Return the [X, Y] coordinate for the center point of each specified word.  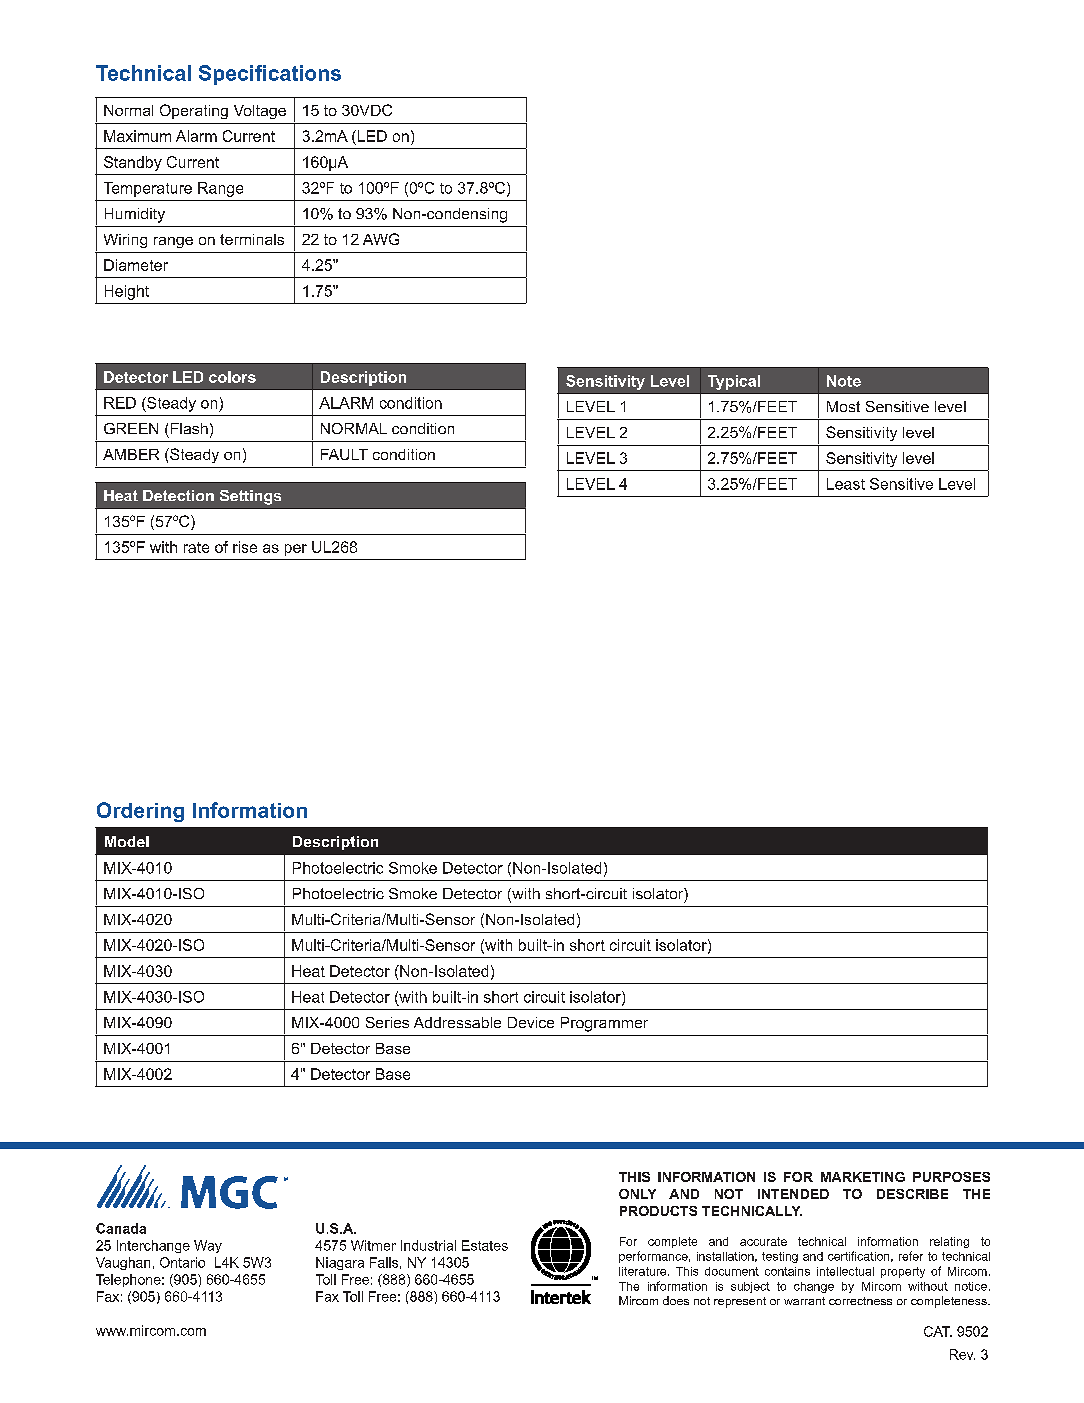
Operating [194, 111]
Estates [485, 1245]
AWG [381, 239]
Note [844, 381]
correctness [860, 1301]
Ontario [182, 1262]
